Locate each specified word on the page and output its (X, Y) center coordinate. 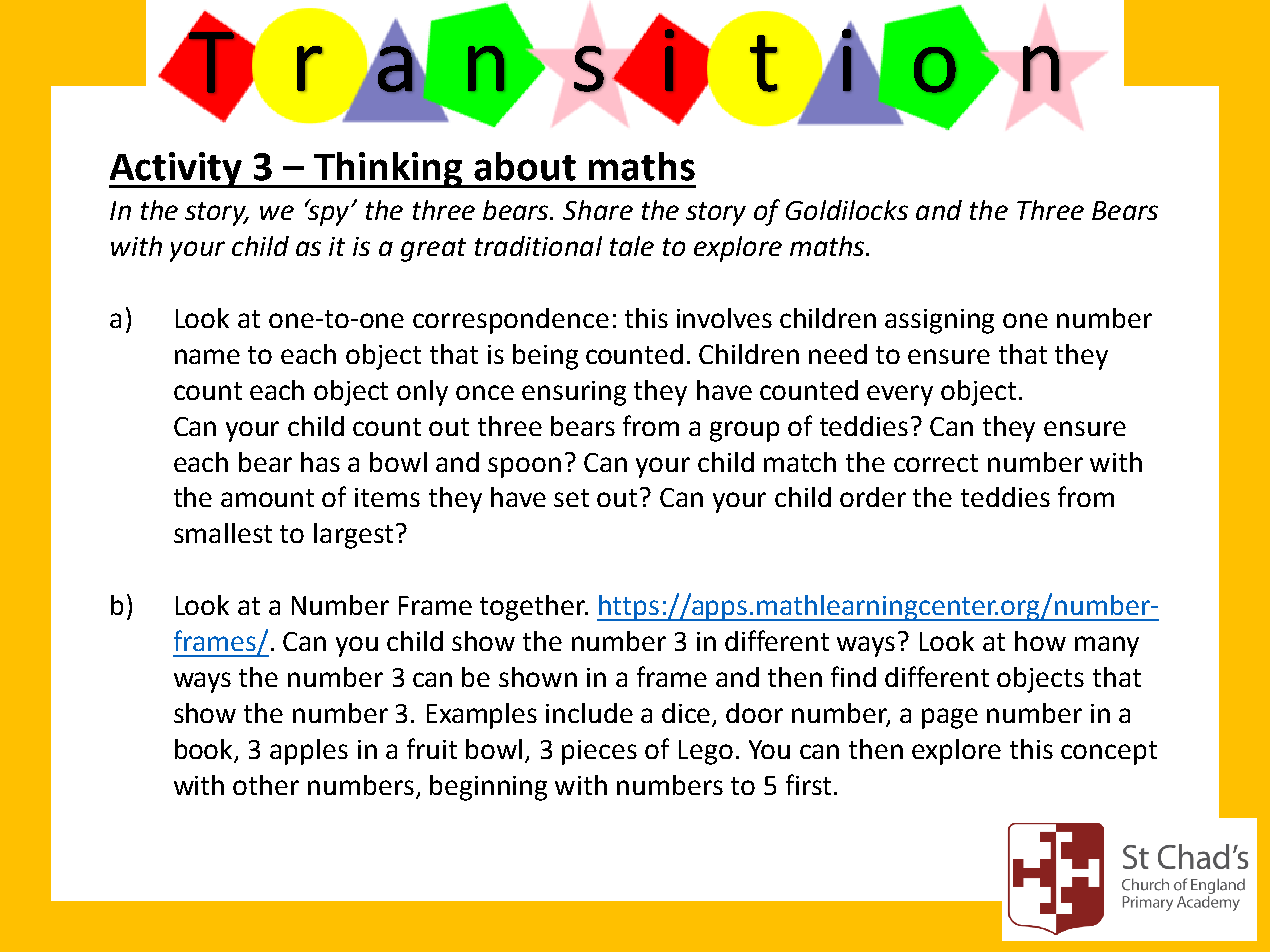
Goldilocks (847, 210)
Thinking (389, 170)
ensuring (574, 393)
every (900, 395)
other (266, 785)
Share (598, 210)
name (207, 356)
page (950, 718)
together (534, 608)
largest (353, 536)
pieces (599, 752)
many (1107, 646)
